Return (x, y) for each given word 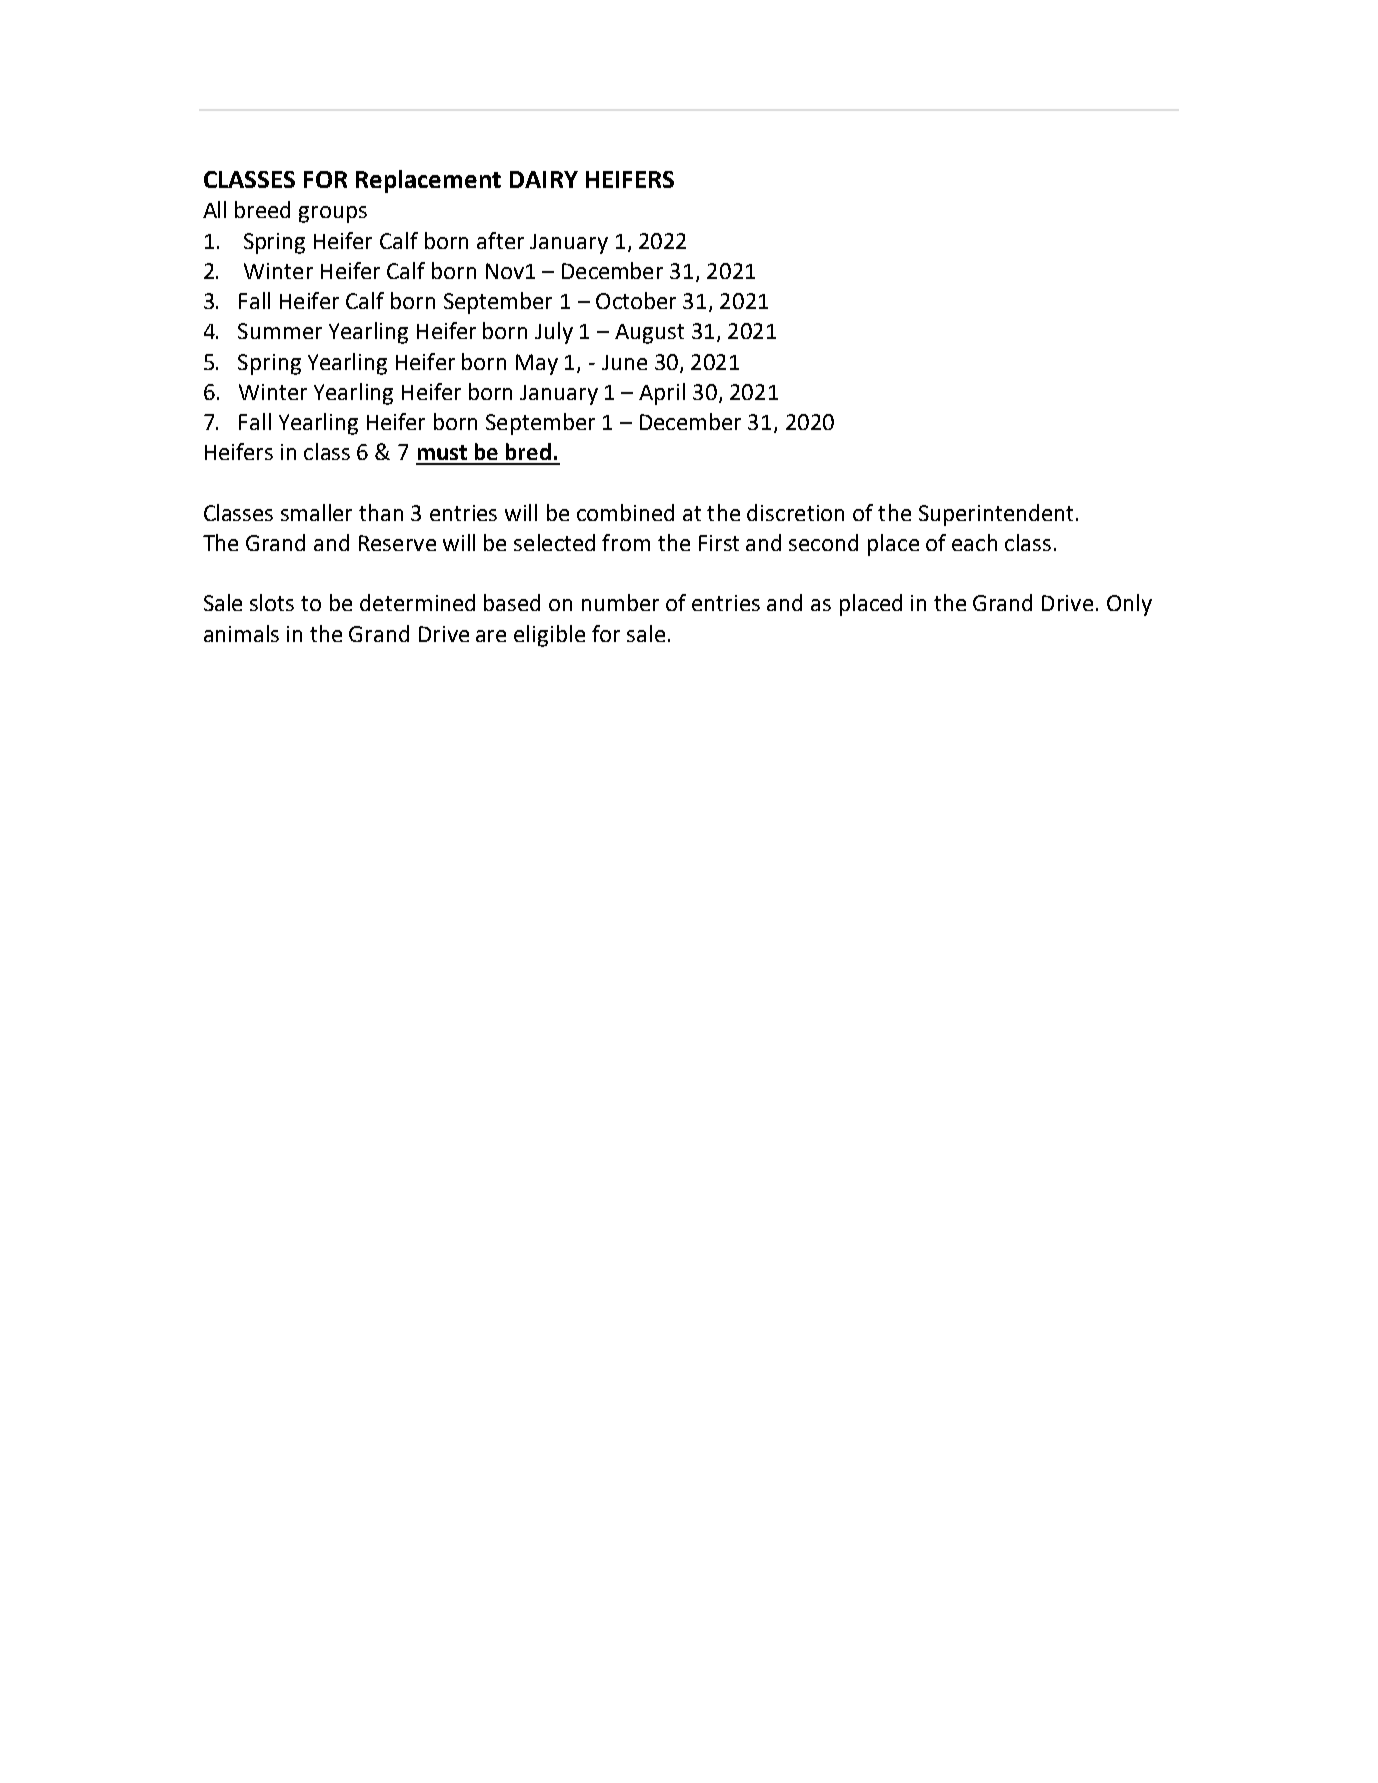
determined (417, 602)
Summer (280, 331)
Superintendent (996, 515)
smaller (316, 512)
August (649, 334)
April (662, 394)
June (624, 362)
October (636, 300)
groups (333, 214)
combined (625, 512)
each (974, 542)
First (719, 543)
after (500, 240)
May (537, 364)
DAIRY (544, 179)
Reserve (397, 543)
